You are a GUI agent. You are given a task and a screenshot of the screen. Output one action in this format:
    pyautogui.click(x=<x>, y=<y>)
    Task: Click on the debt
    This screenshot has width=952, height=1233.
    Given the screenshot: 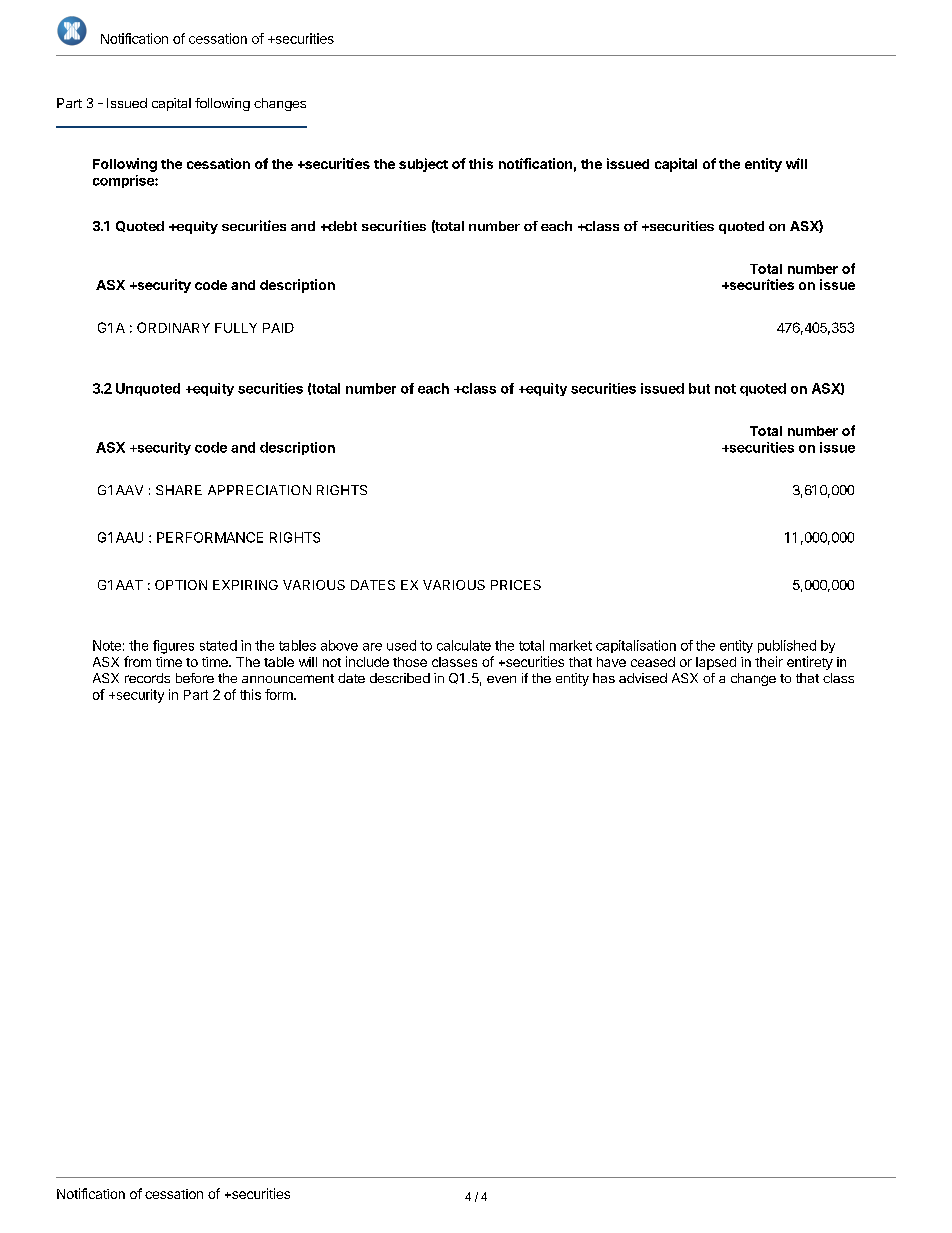 What is the action you would take?
    pyautogui.click(x=341, y=226)
